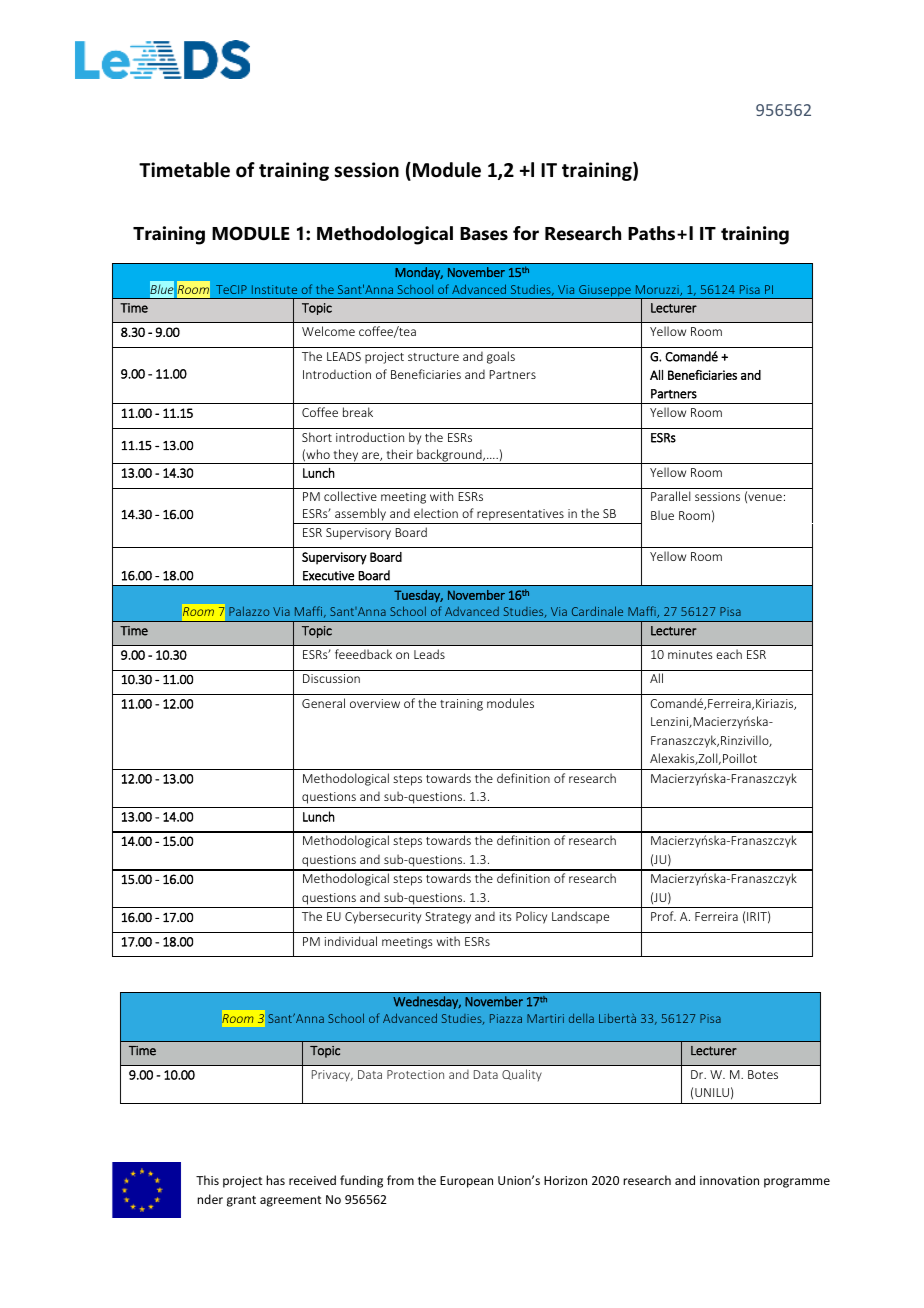 Image resolution: width=924 pixels, height=1308 pixels. I want to click on Institute, so click(274, 289).
